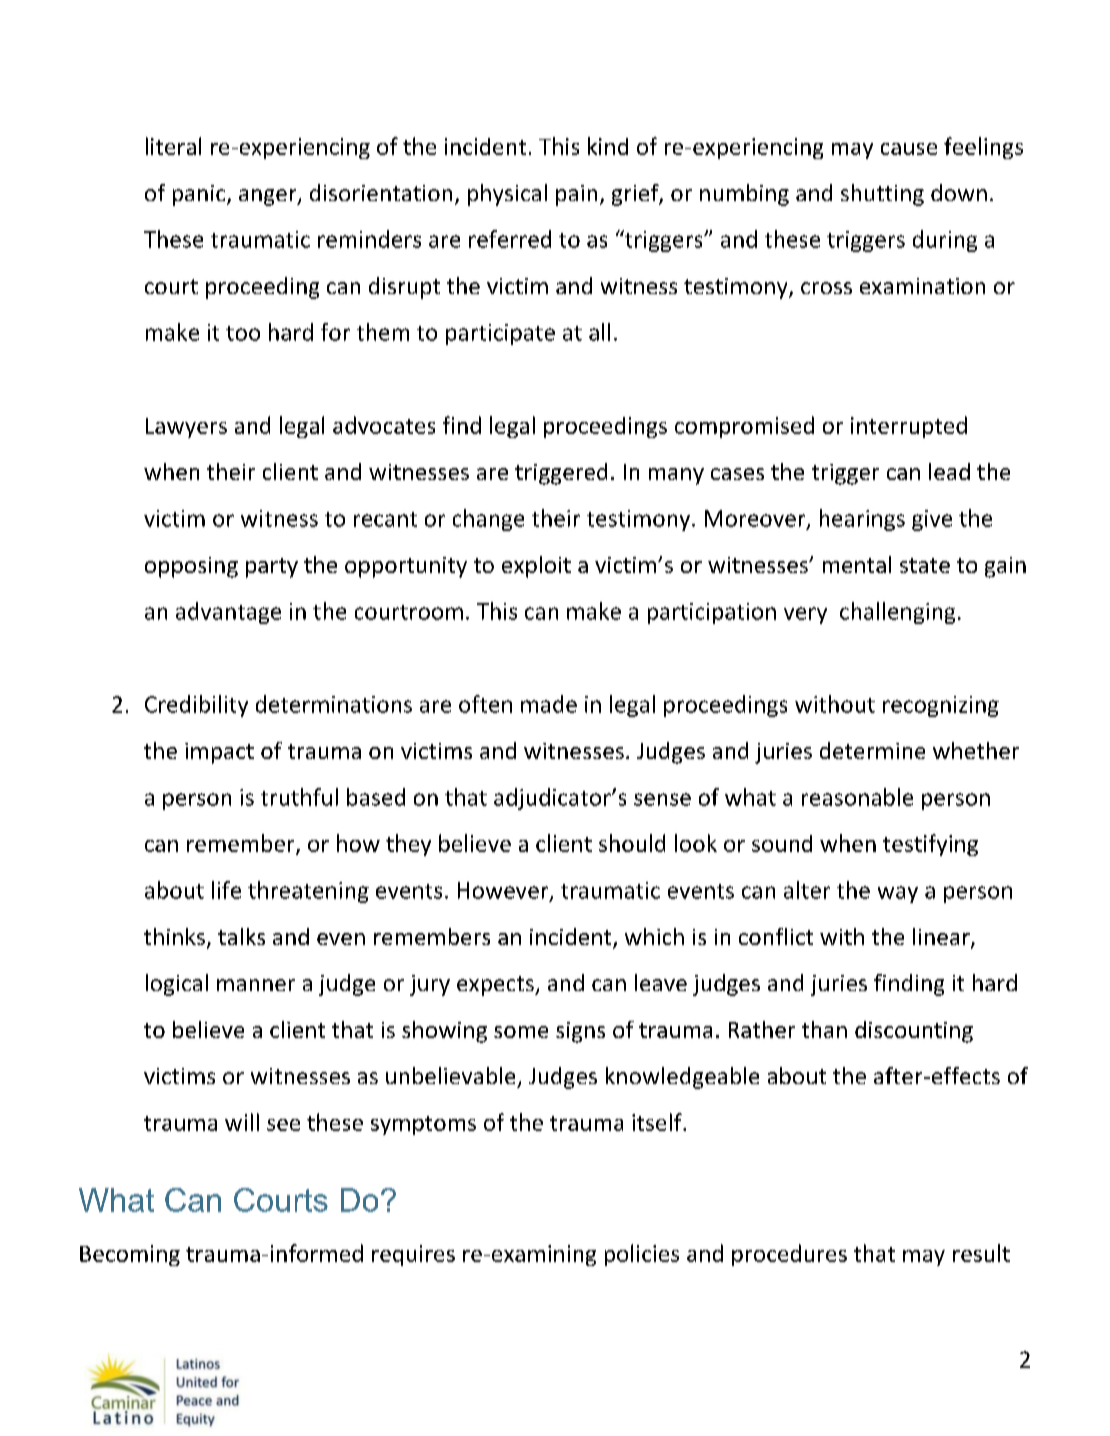  Describe the element at coordinates (200, 195) in the image. I see `panic` at that location.
